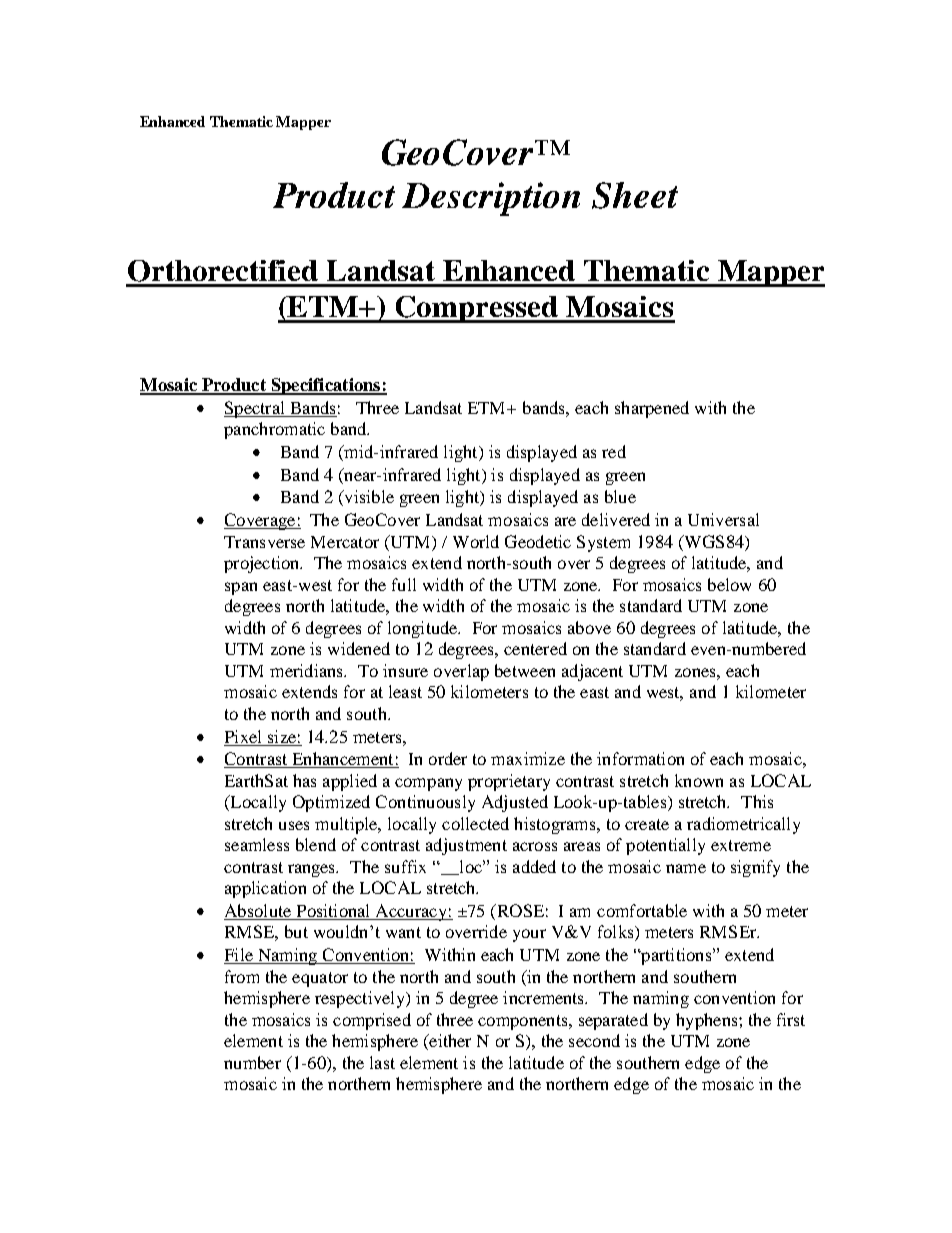 This document has width=952, height=1233. Describe the element at coordinates (294, 825) in the document. I see `uses` at that location.
